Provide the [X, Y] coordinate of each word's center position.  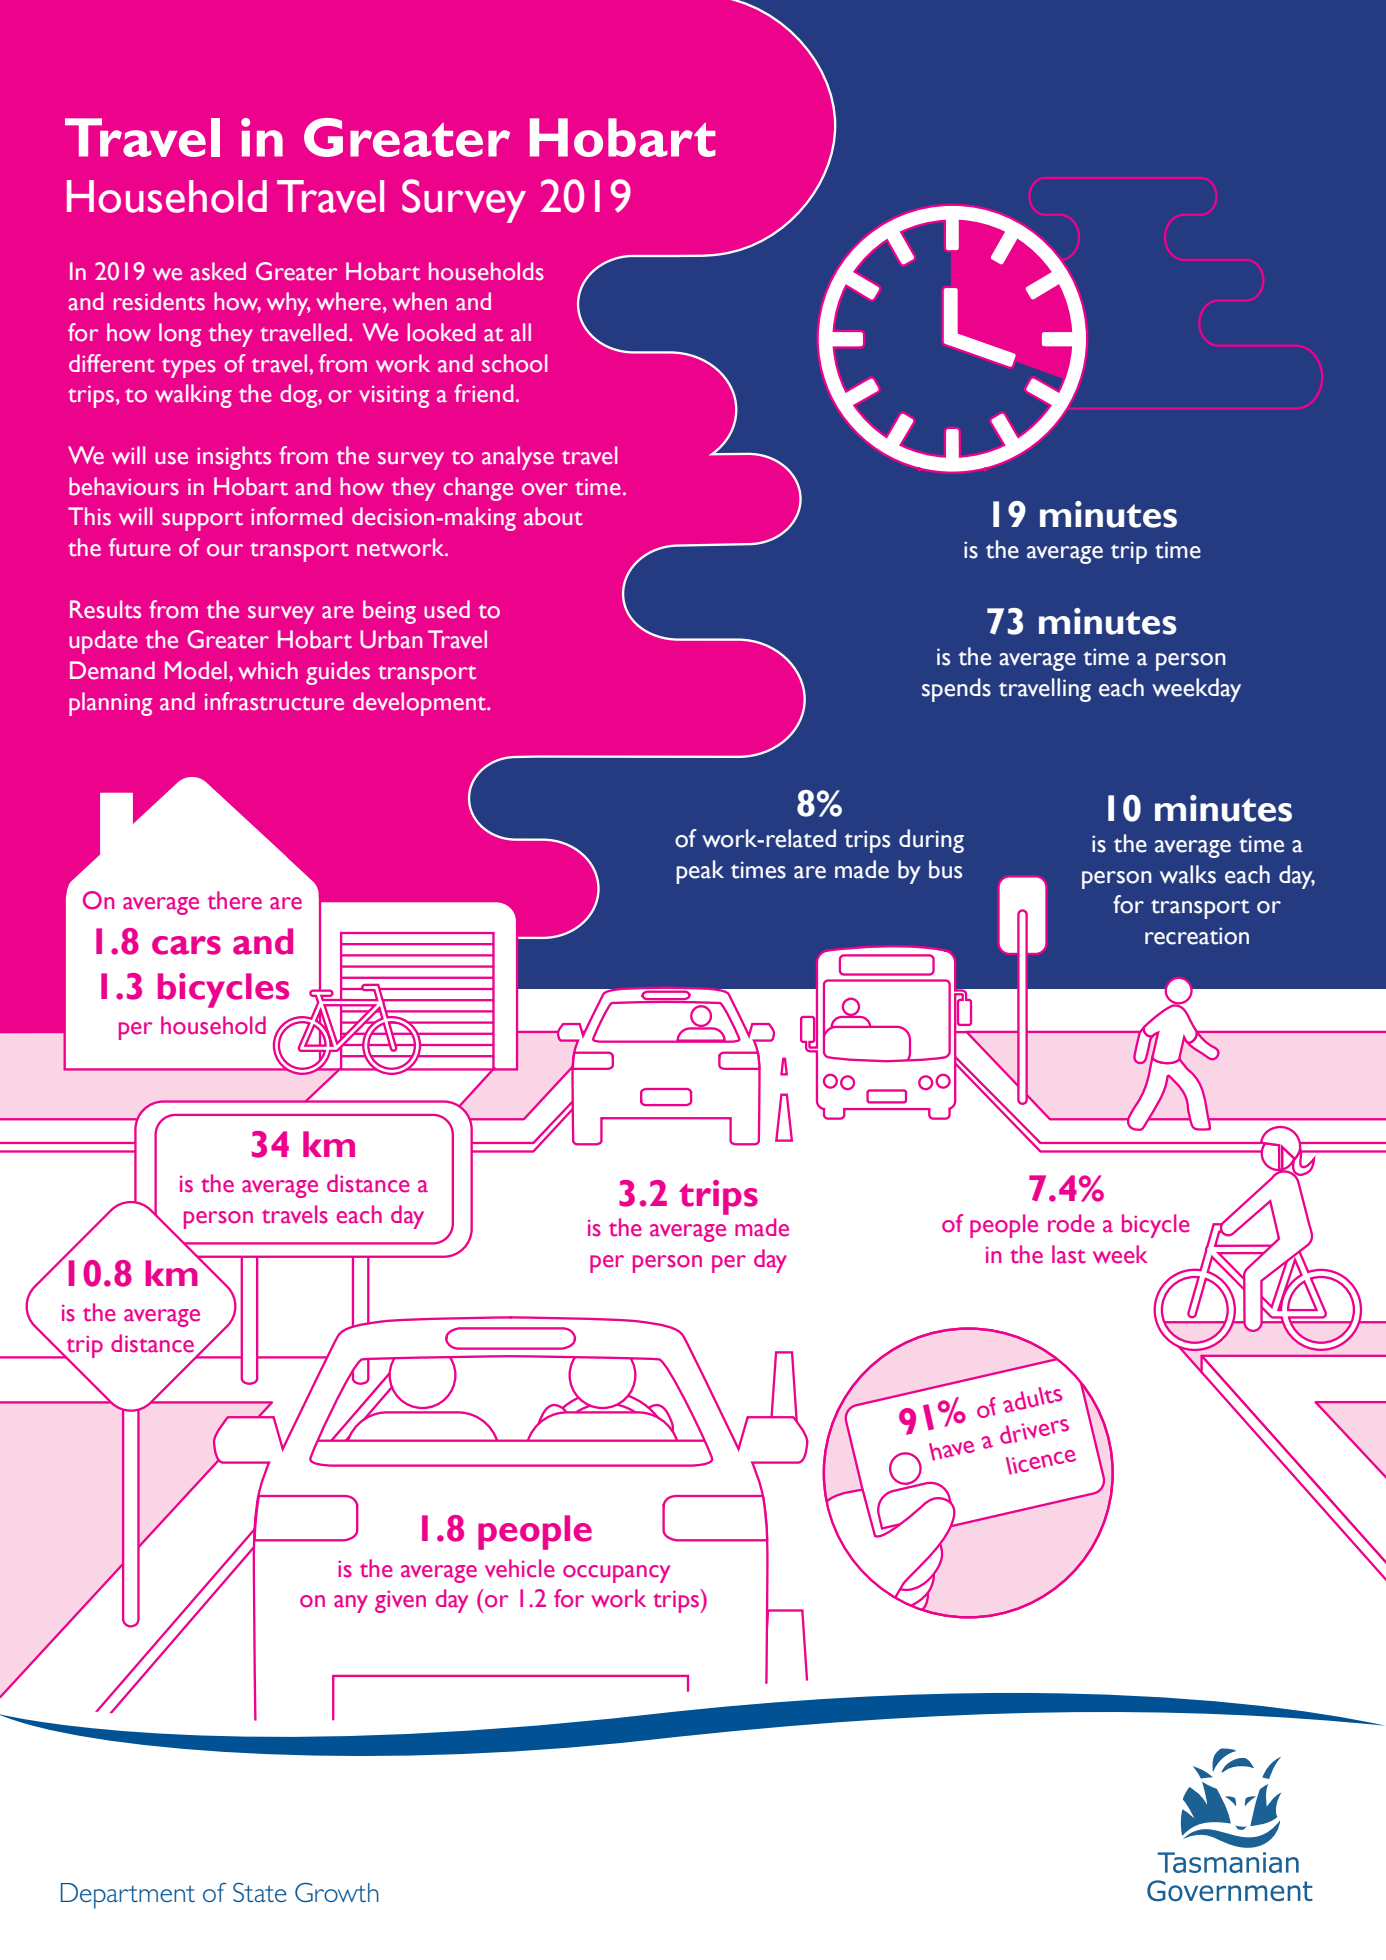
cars [186, 945]
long [180, 335]
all [521, 332]
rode [1071, 1223]
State [260, 1892]
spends [956, 690]
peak [700, 872]
